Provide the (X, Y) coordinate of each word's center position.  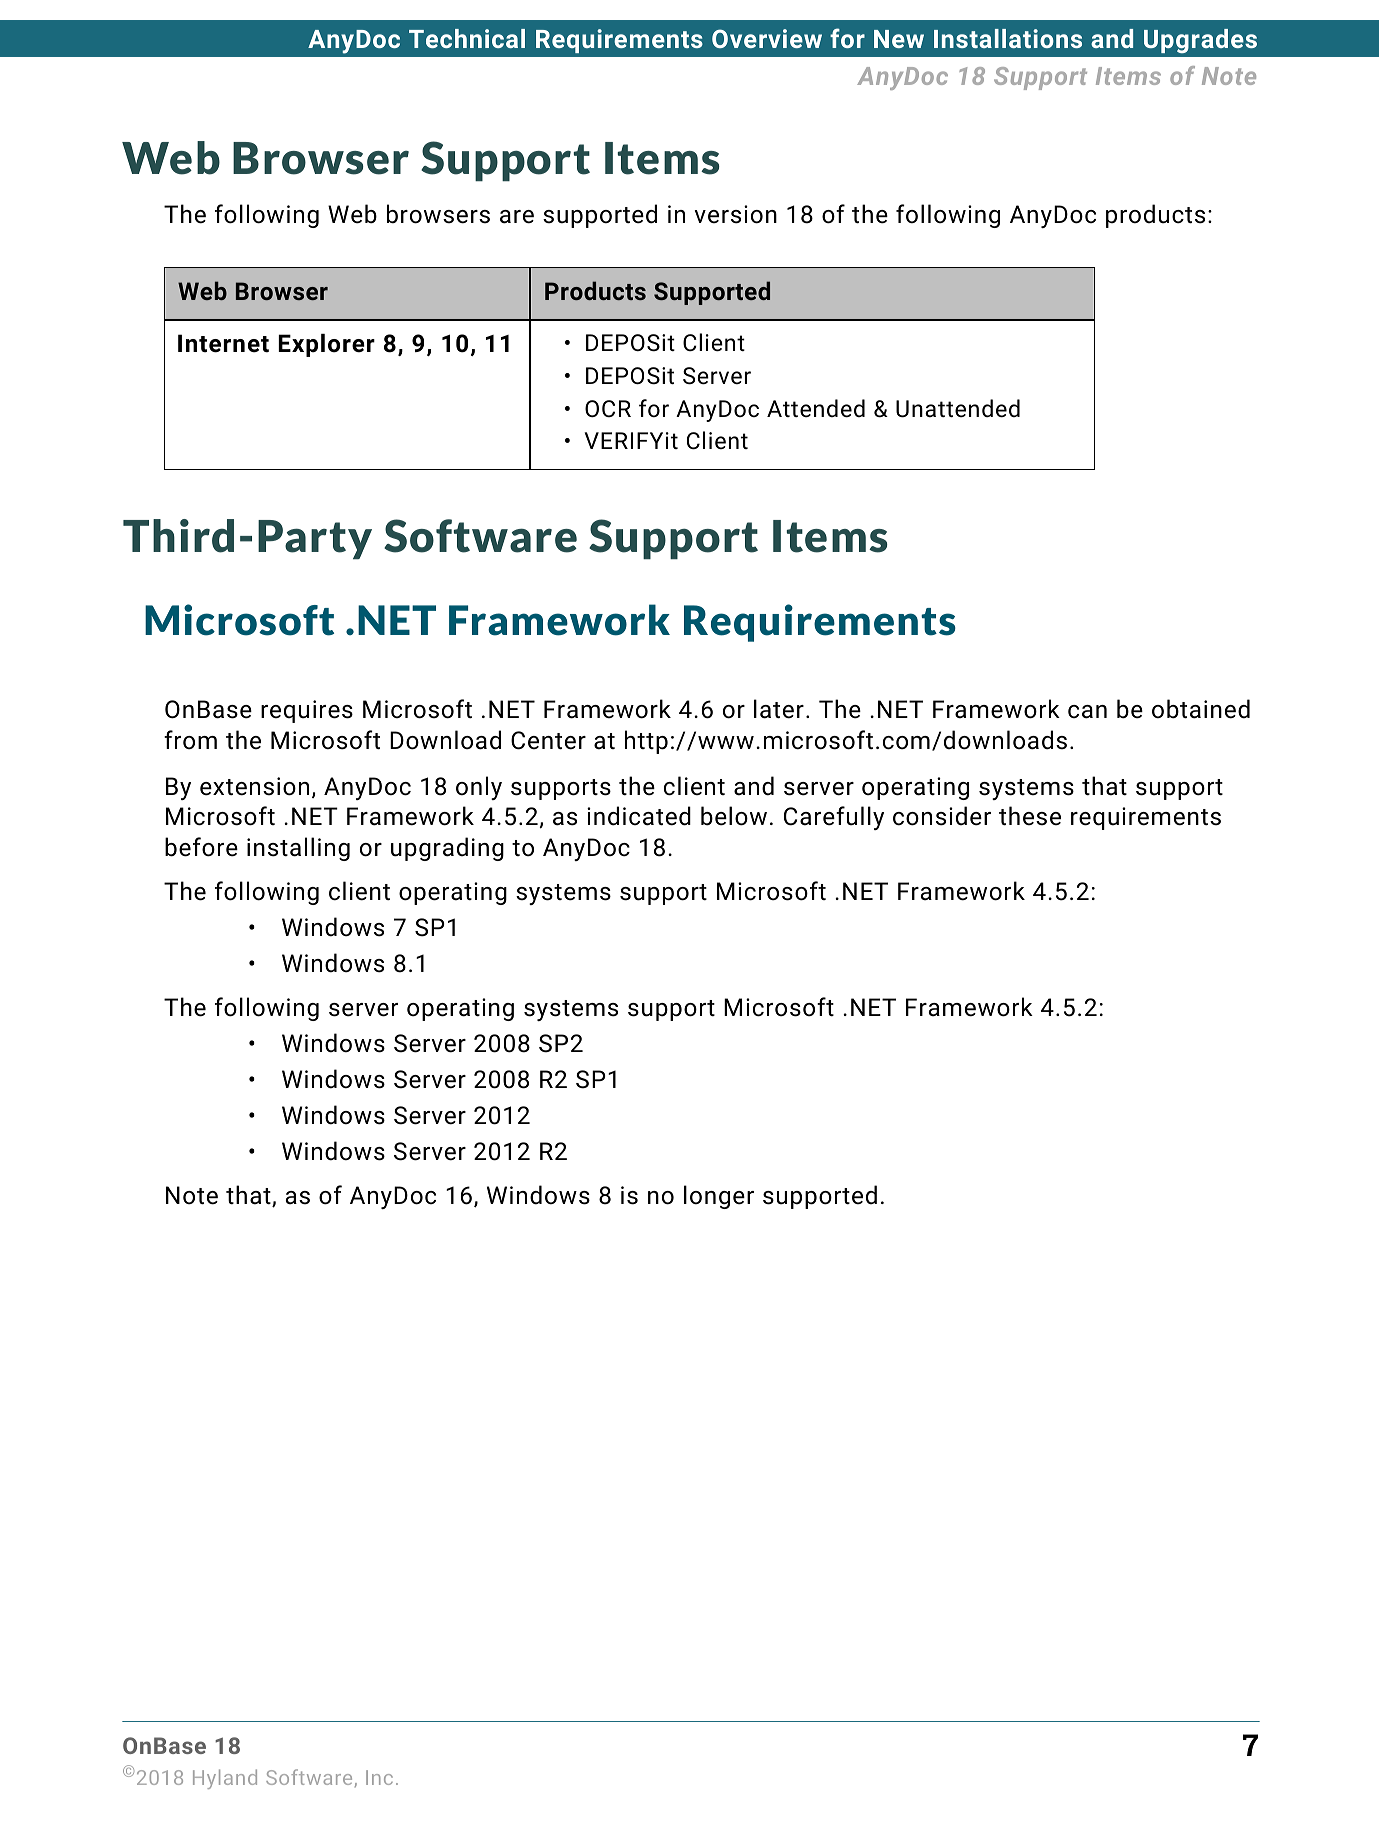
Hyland (225, 1779)
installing (298, 849)
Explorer (326, 345)
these (1030, 816)
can (1087, 712)
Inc (379, 1777)
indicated (639, 816)
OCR (608, 408)
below (734, 816)
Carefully (834, 818)
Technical (467, 38)
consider (942, 816)
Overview (767, 38)
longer (719, 1197)
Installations (1008, 38)
